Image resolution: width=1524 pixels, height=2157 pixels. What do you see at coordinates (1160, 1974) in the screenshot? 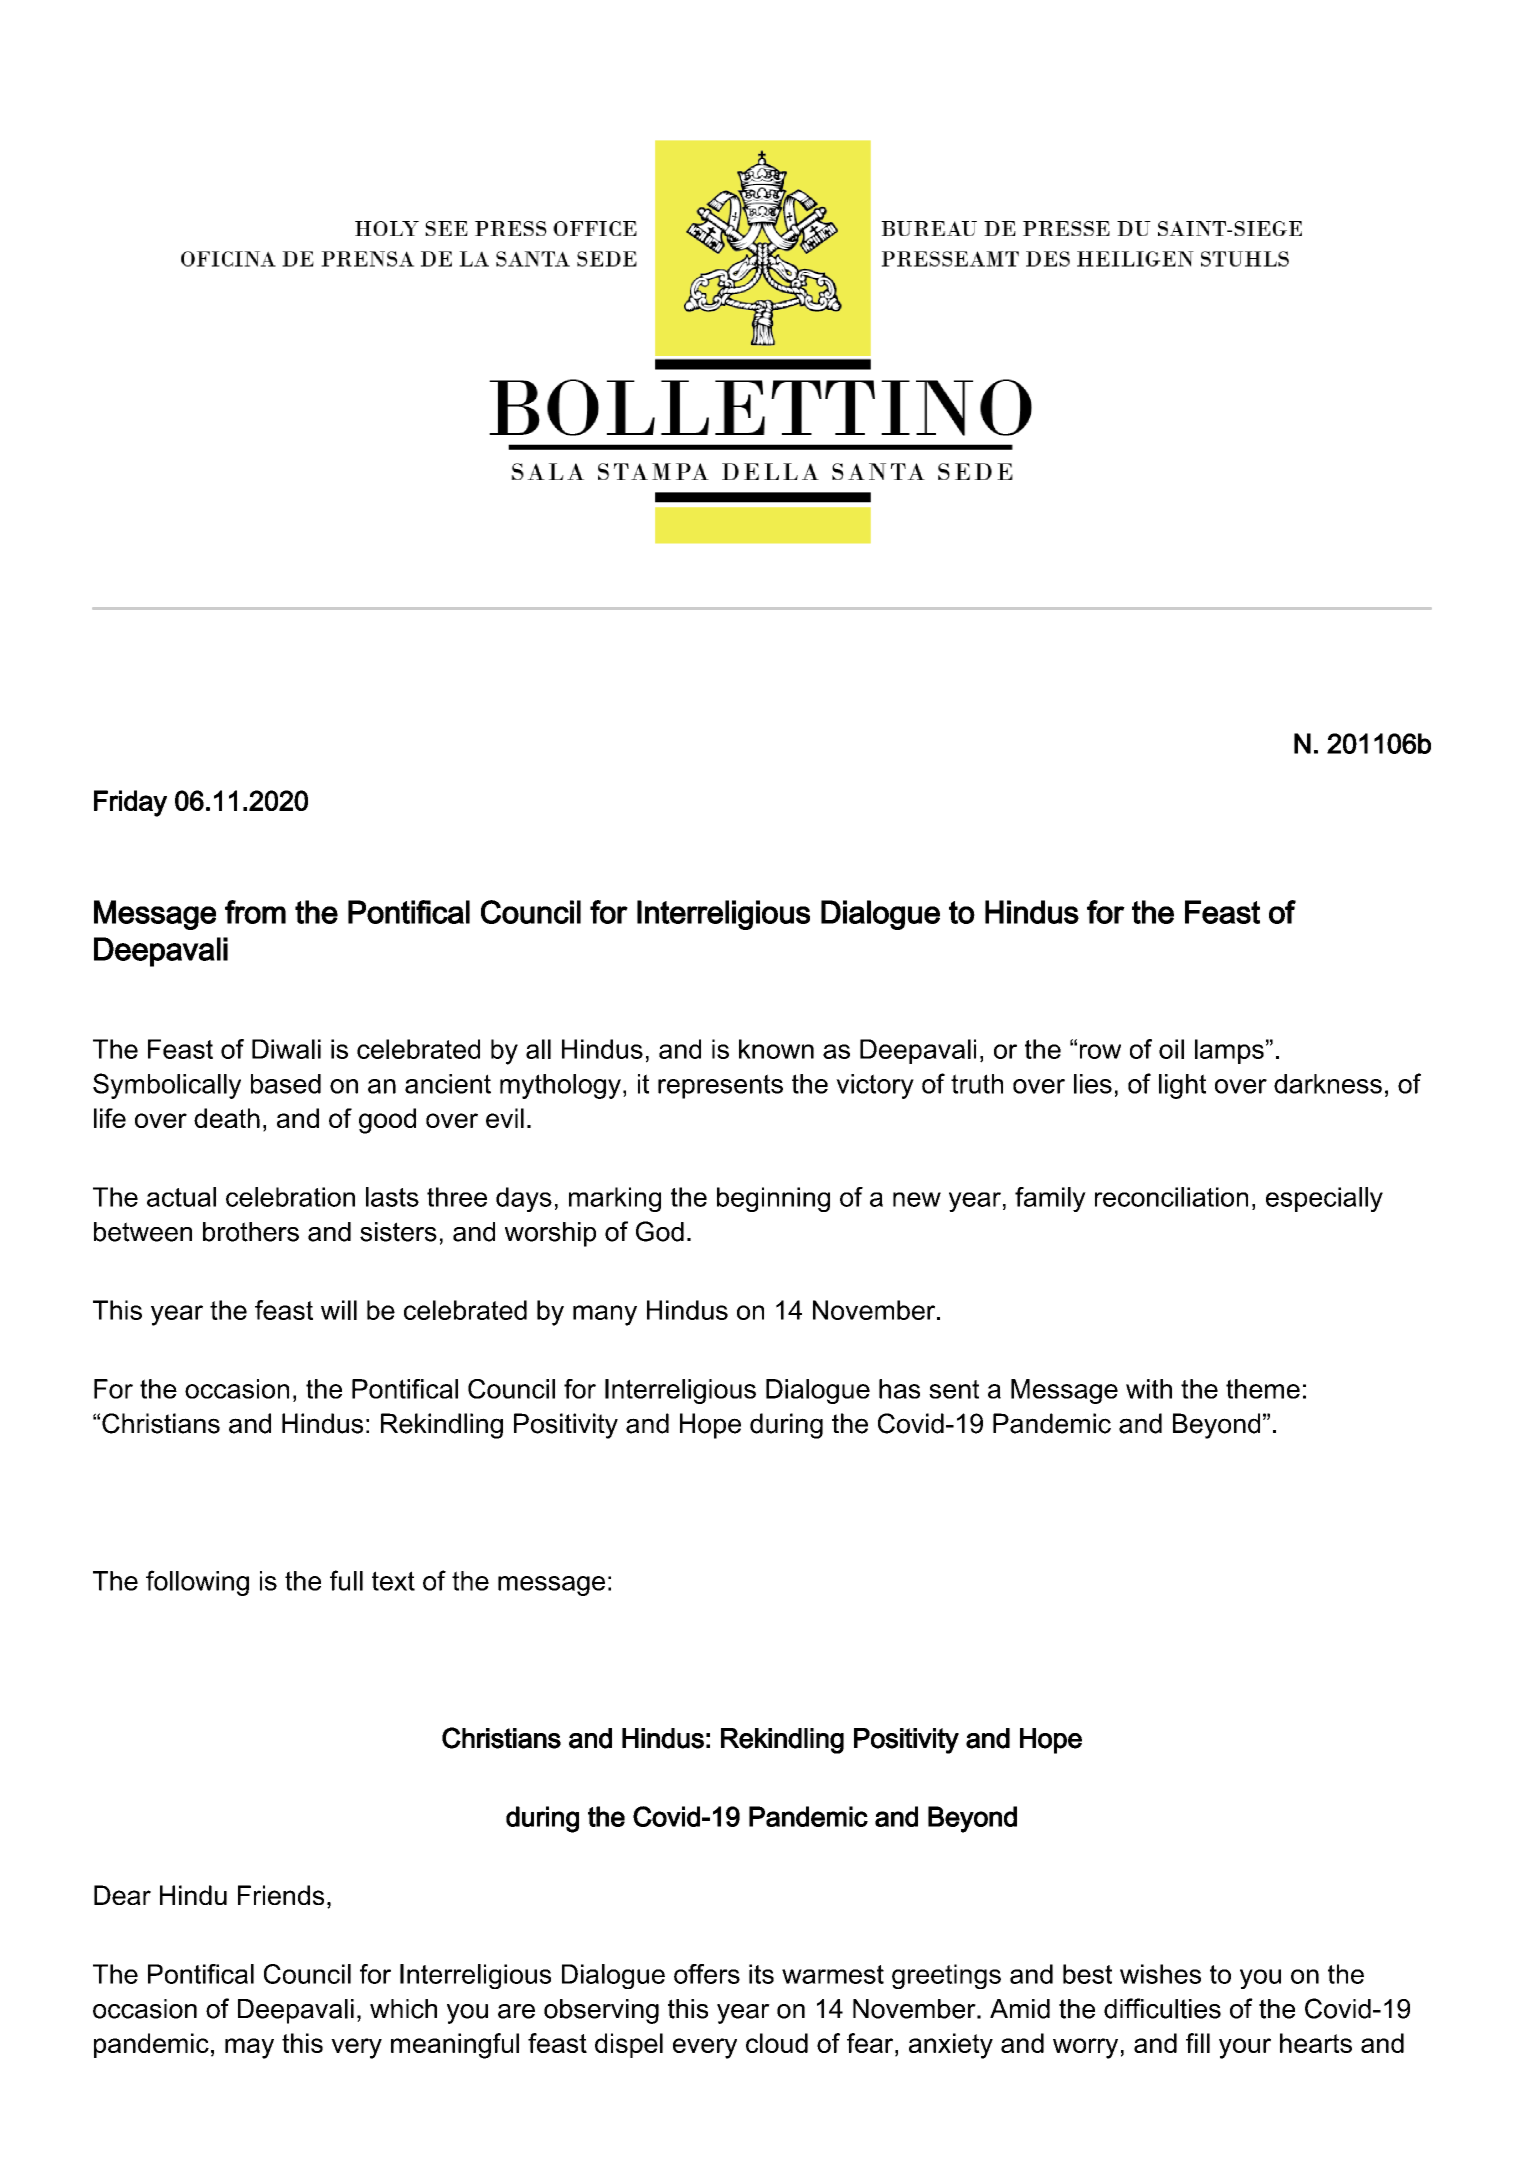
I see `wishes` at bounding box center [1160, 1974].
